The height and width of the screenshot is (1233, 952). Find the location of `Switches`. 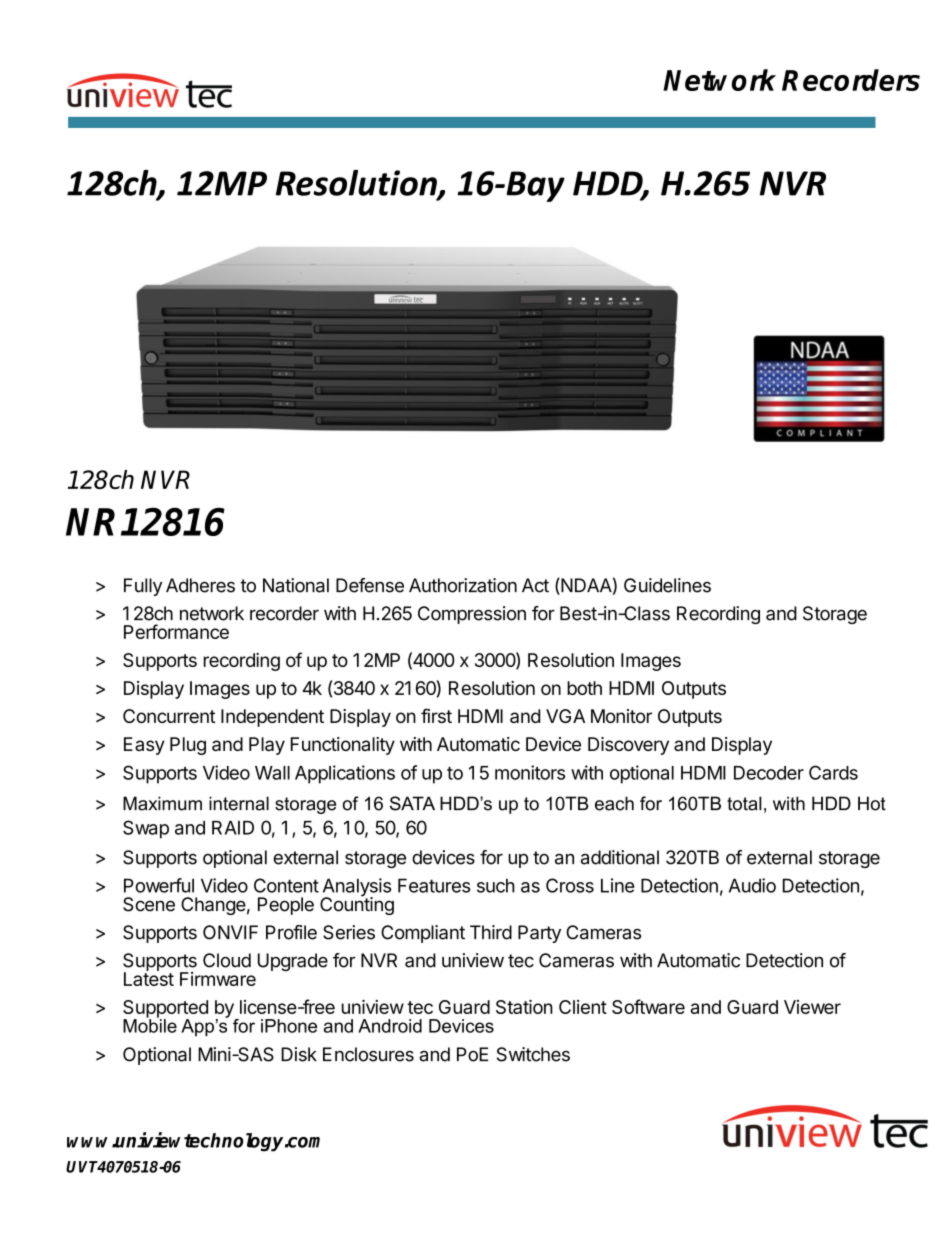

Switches is located at coordinates (533, 1054).
